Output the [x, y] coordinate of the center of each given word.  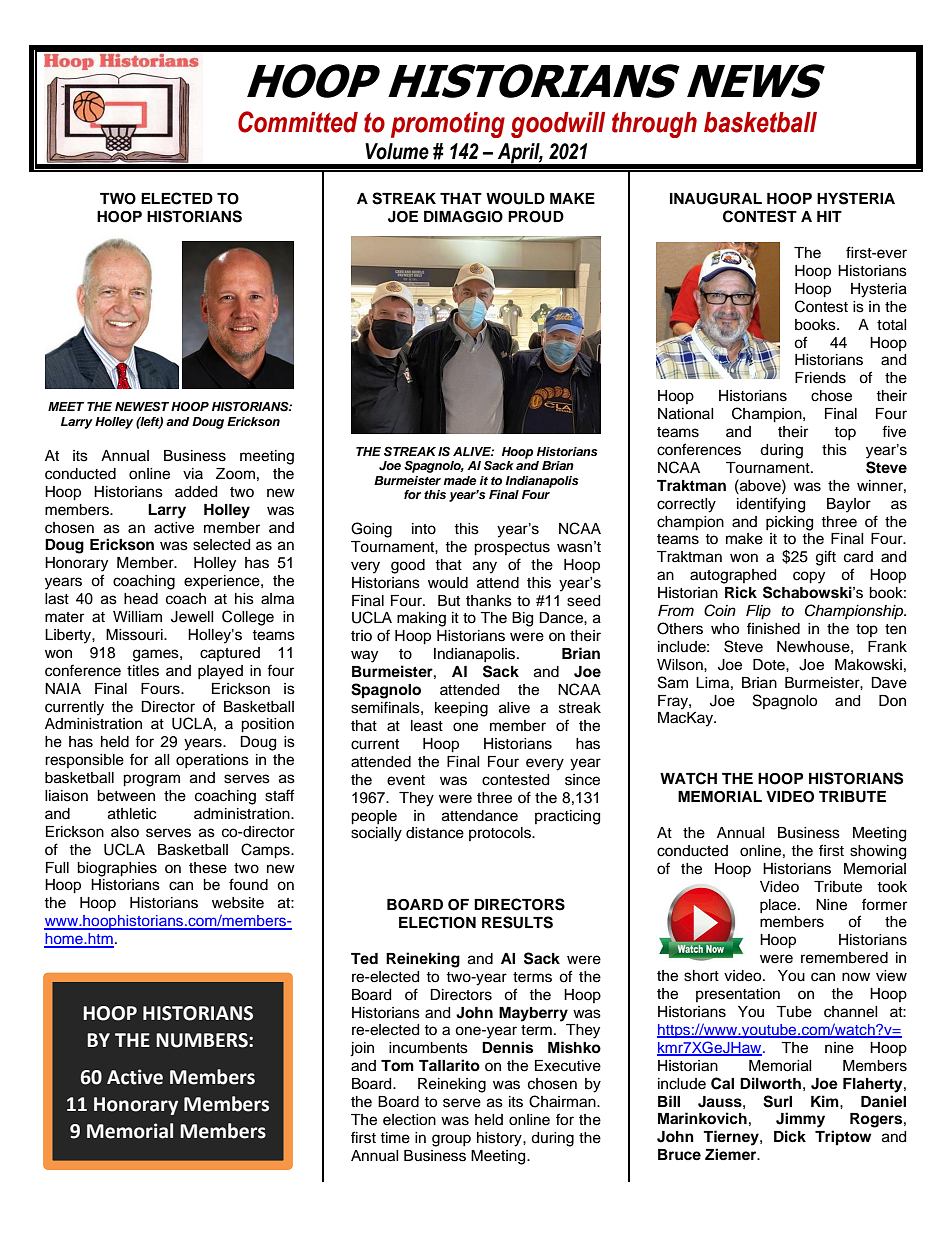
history [500, 1139]
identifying [771, 505]
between [126, 796]
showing [878, 852]
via [193, 473]
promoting [448, 125]
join [362, 1049]
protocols [501, 834]
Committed [298, 122]
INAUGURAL [716, 199]
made [459, 480]
